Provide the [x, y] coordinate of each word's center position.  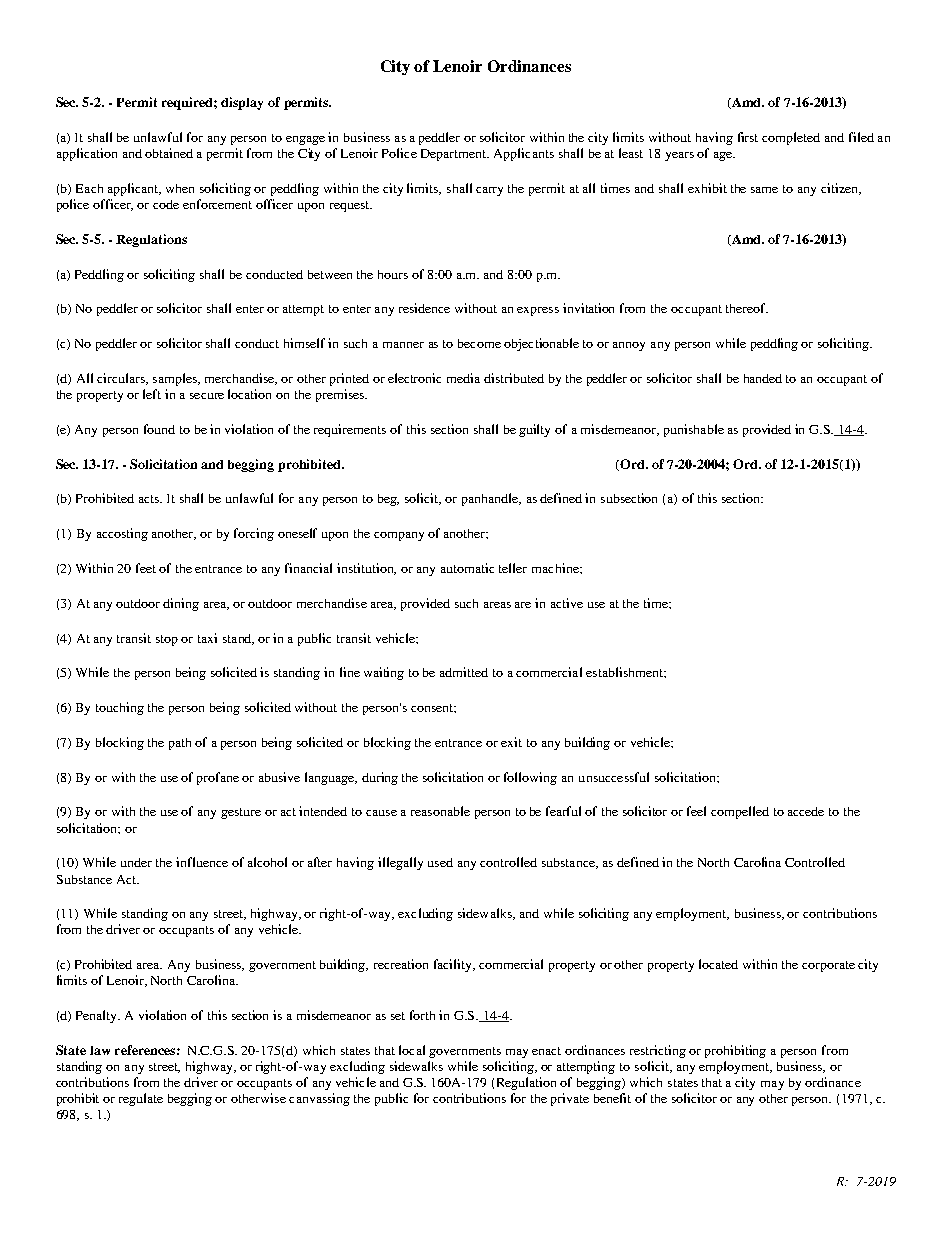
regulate [141, 1099]
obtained [169, 153]
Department [455, 155]
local [412, 1050]
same [764, 190]
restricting [658, 1051]
